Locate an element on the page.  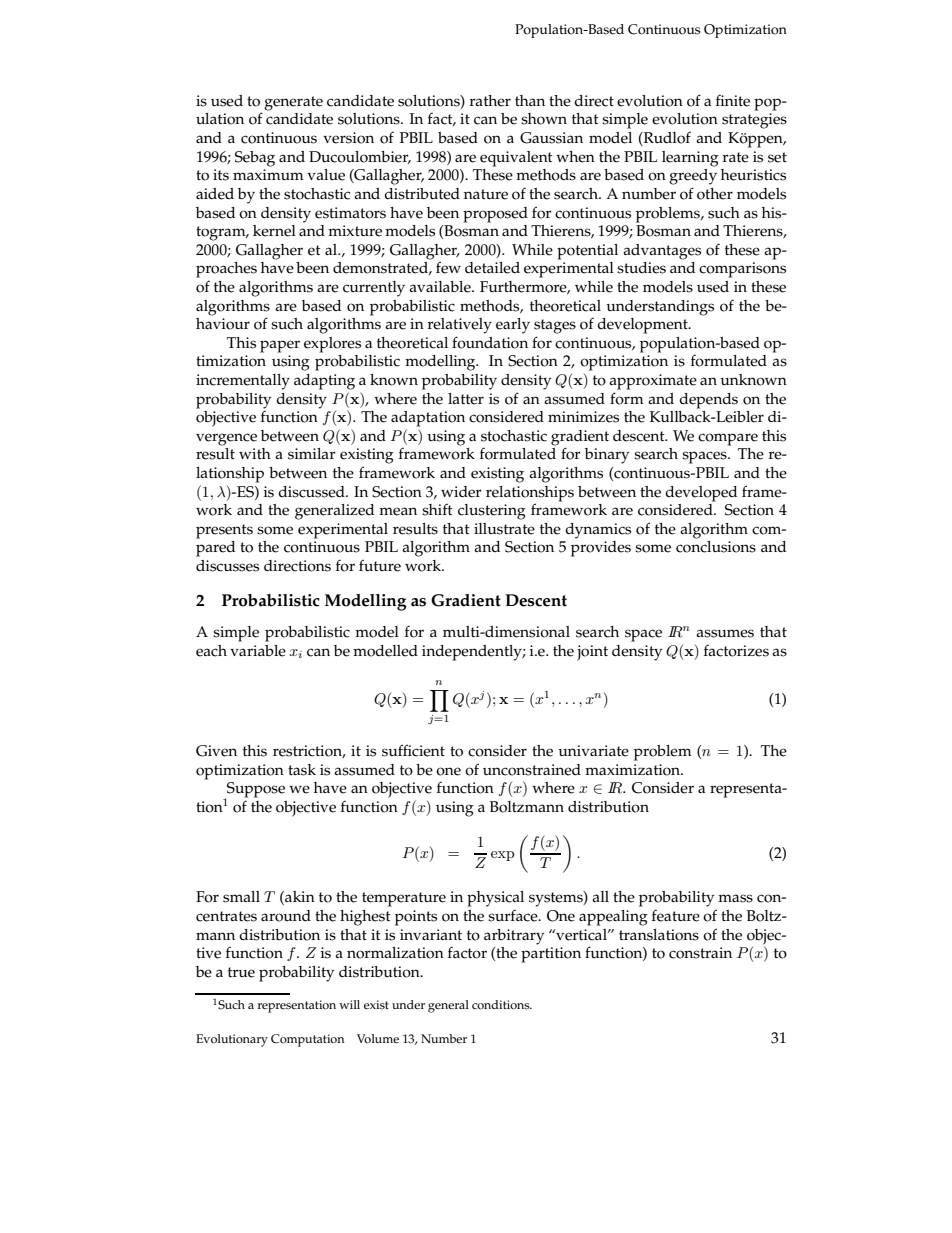
conclusions is located at coordinates (716, 547).
